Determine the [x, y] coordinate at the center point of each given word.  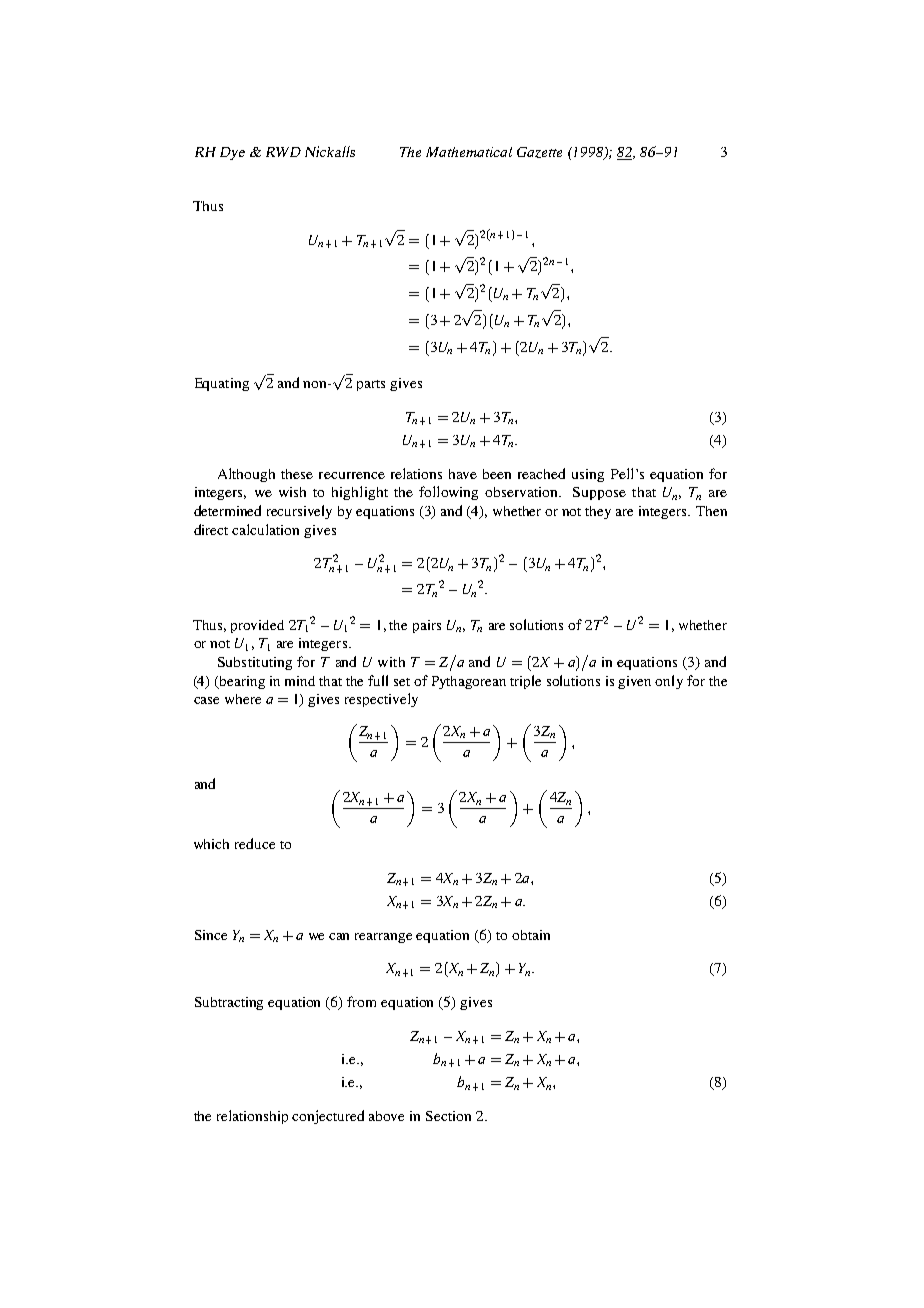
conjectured [328, 1117]
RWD [283, 152]
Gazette [539, 152]
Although [246, 475]
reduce [255, 843]
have [463, 474]
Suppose [599, 493]
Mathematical [469, 152]
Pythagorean [469, 682]
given [634, 682]
